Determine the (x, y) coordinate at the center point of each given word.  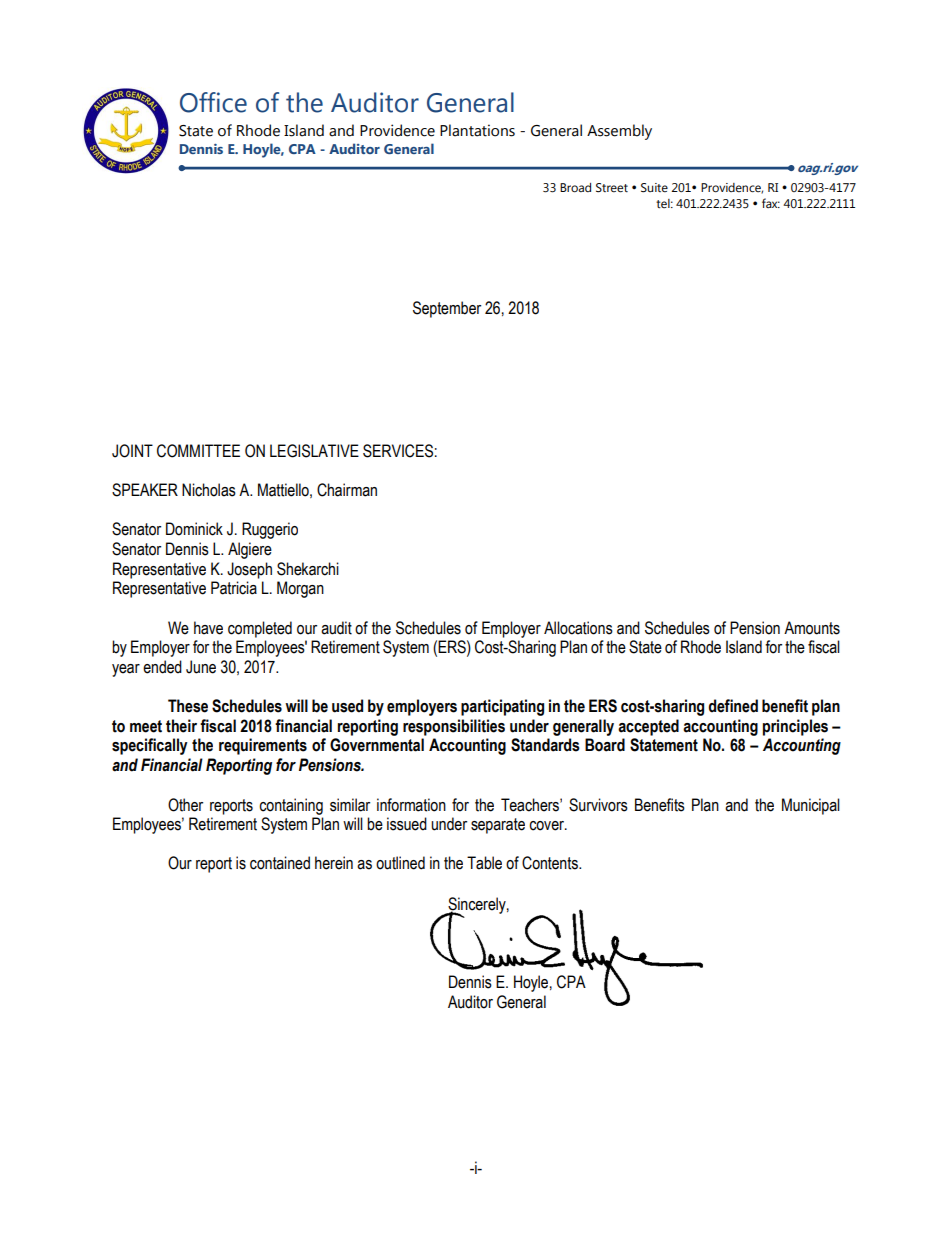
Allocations (578, 628)
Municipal (811, 806)
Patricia (234, 588)
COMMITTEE (198, 451)
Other (185, 805)
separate (498, 826)
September (447, 309)
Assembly (619, 132)
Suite (654, 188)
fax (771, 203)
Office (213, 102)
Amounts (812, 628)
